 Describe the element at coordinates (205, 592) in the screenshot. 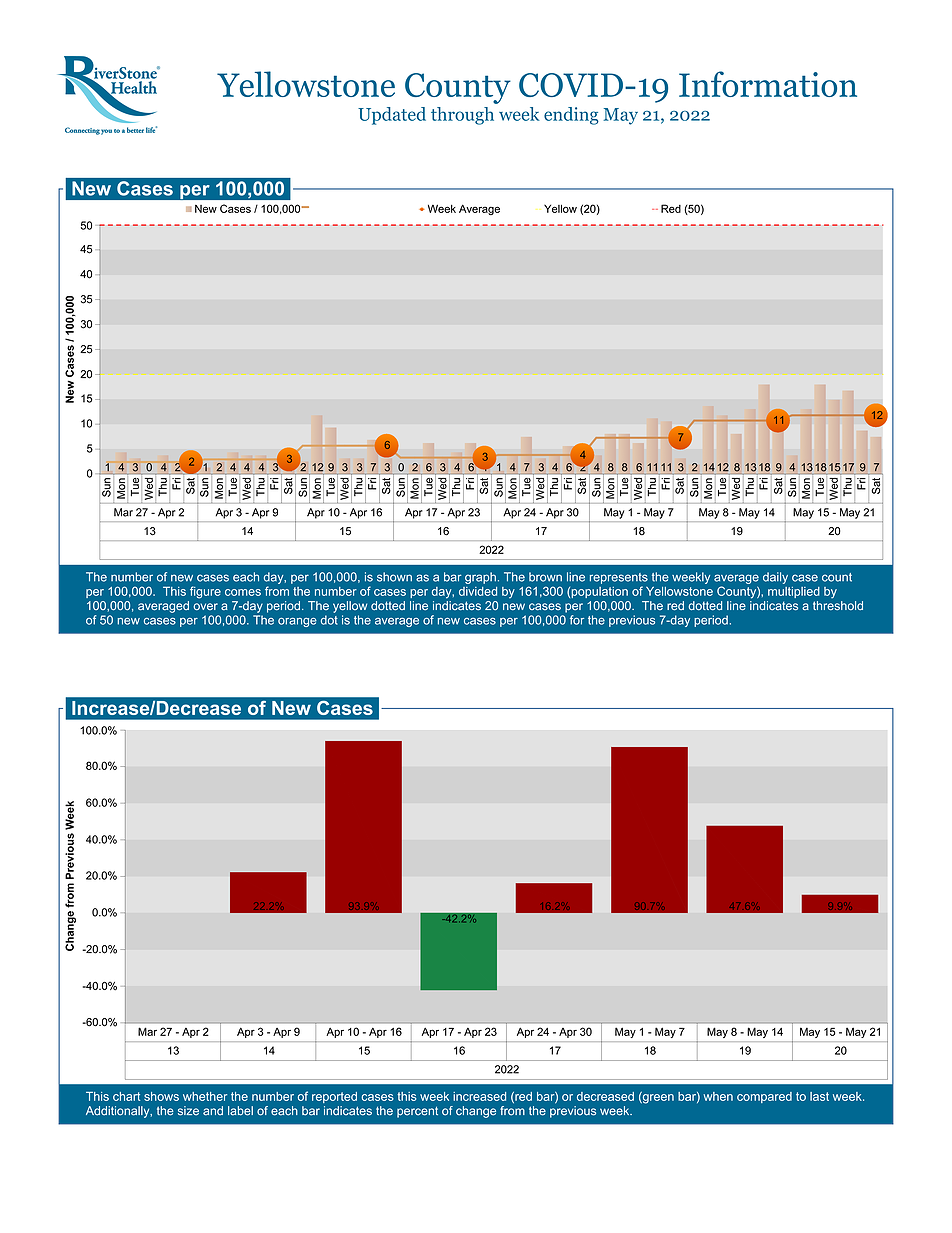

I see `figure` at that location.
